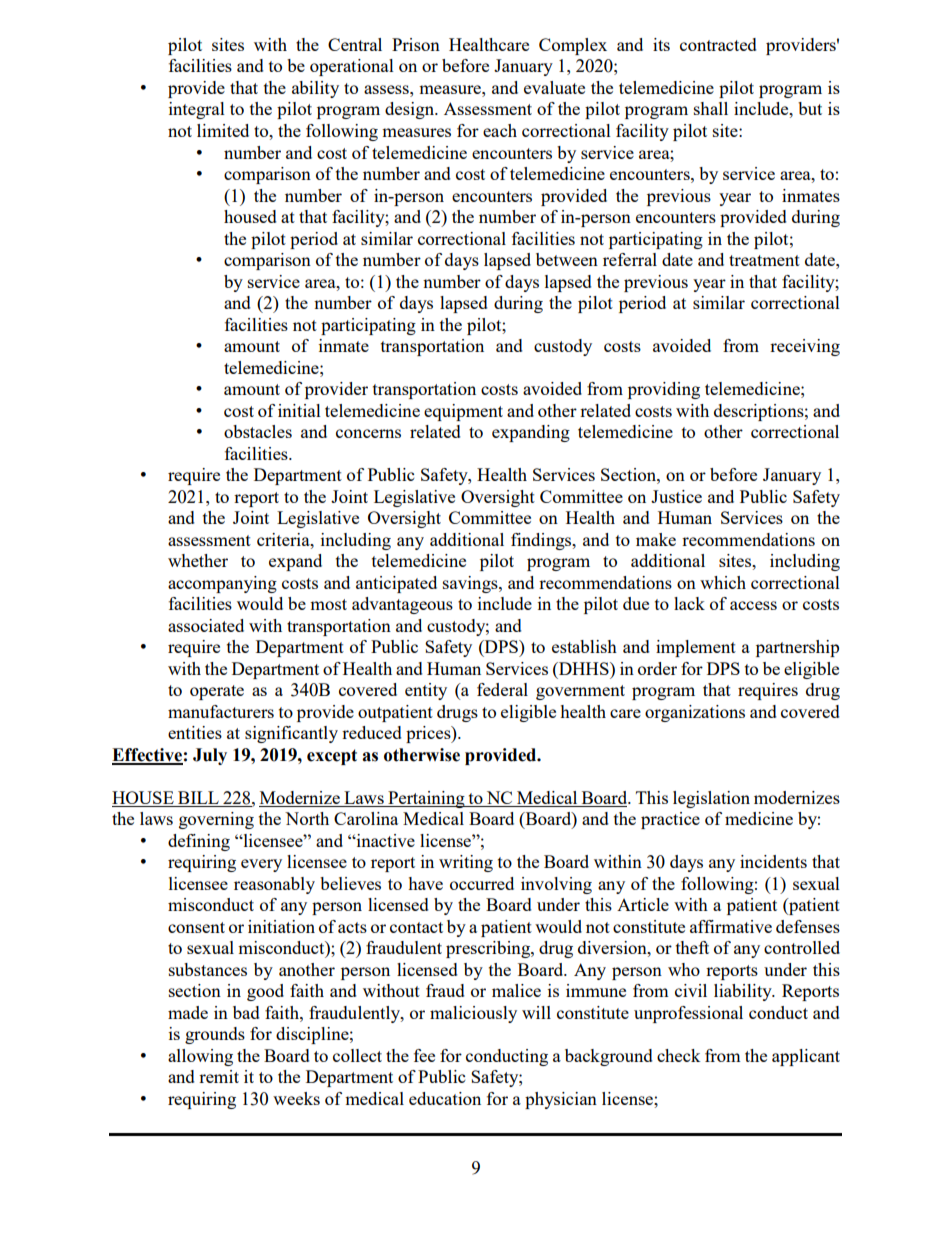  What do you see at coordinates (445, 1098) in the page?
I see `education` at bounding box center [445, 1098].
